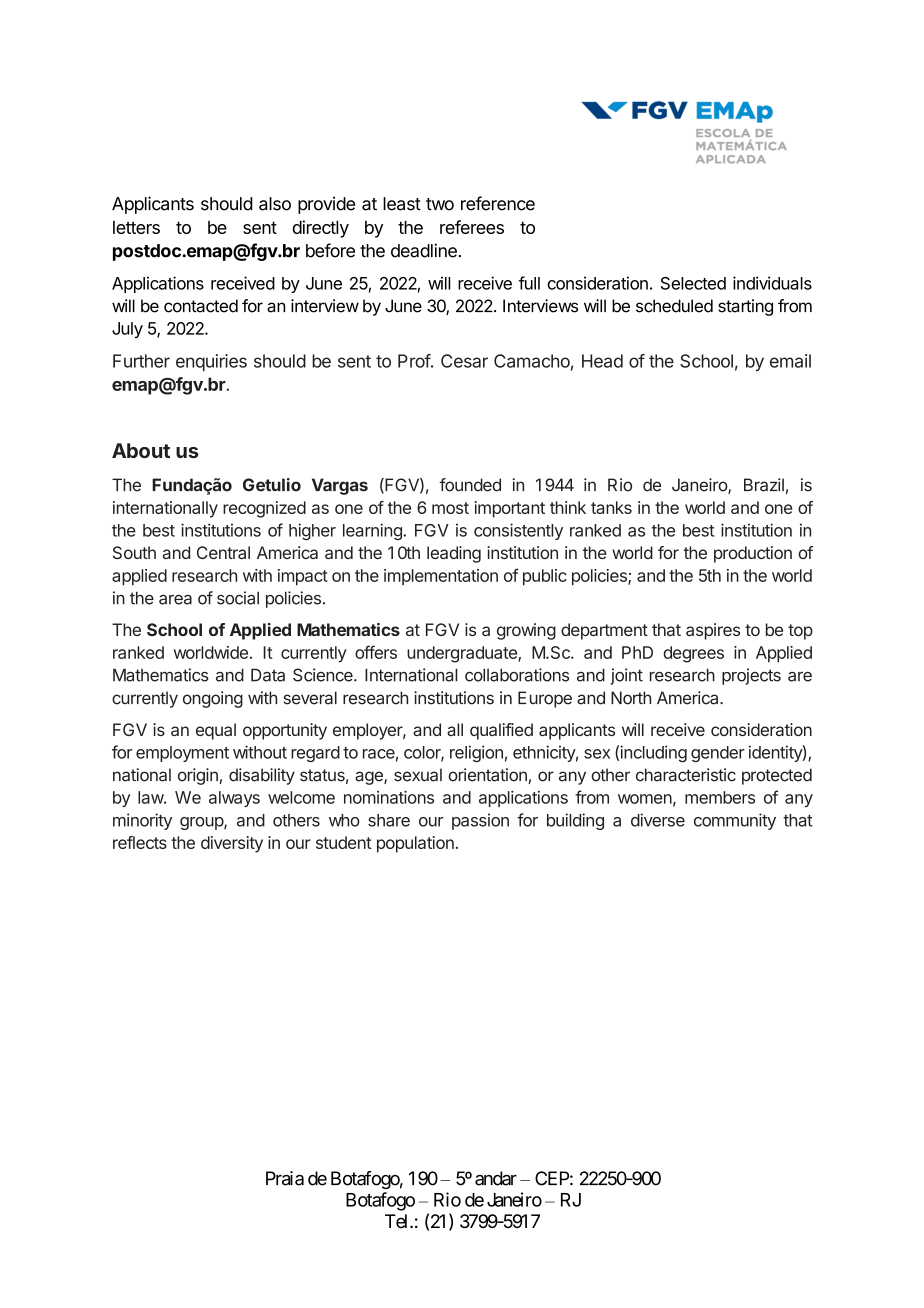 The height and width of the screenshot is (1308, 924). I want to click on Selected, so click(693, 283).
